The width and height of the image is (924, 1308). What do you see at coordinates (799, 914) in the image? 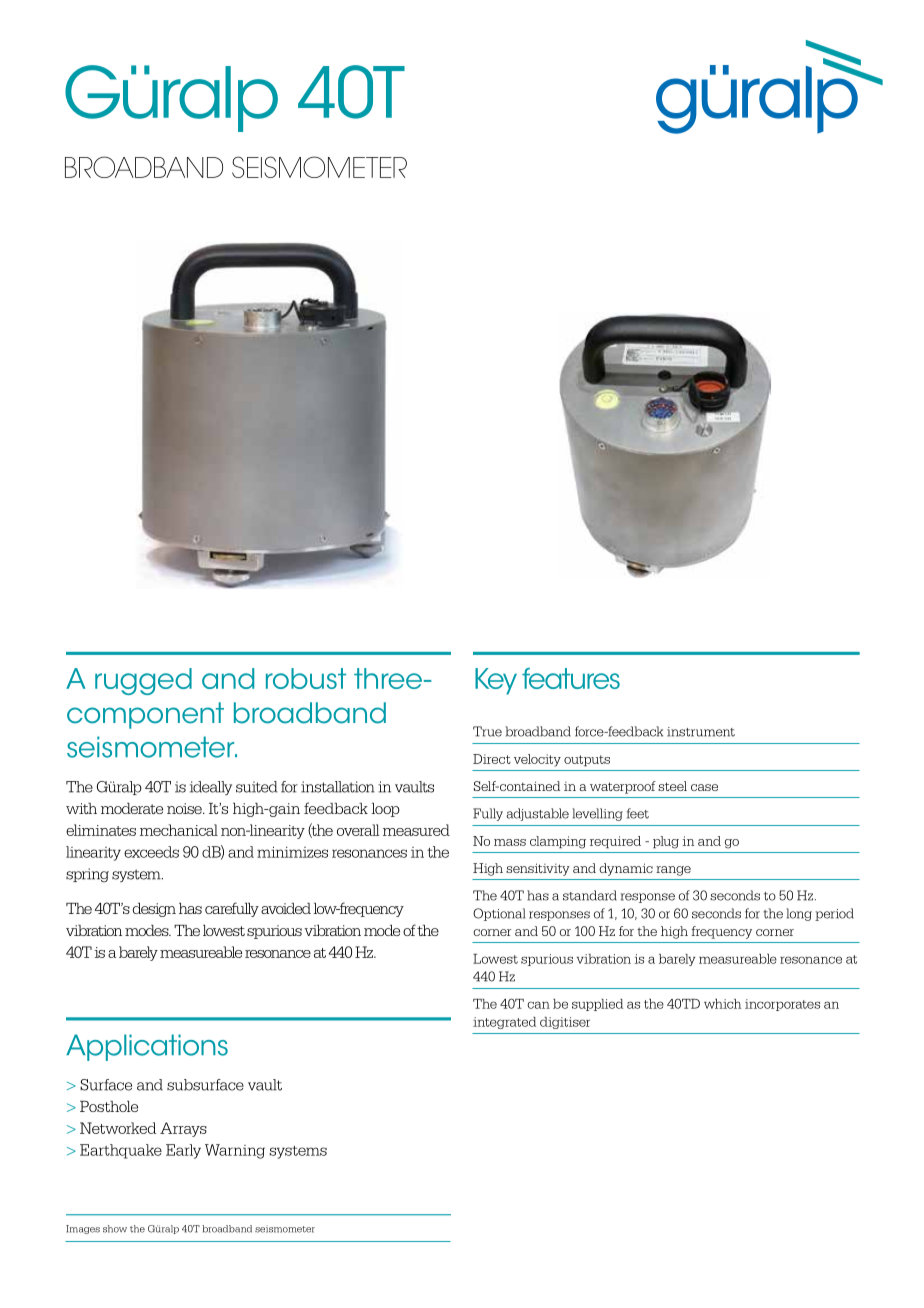
I see `long` at bounding box center [799, 914].
